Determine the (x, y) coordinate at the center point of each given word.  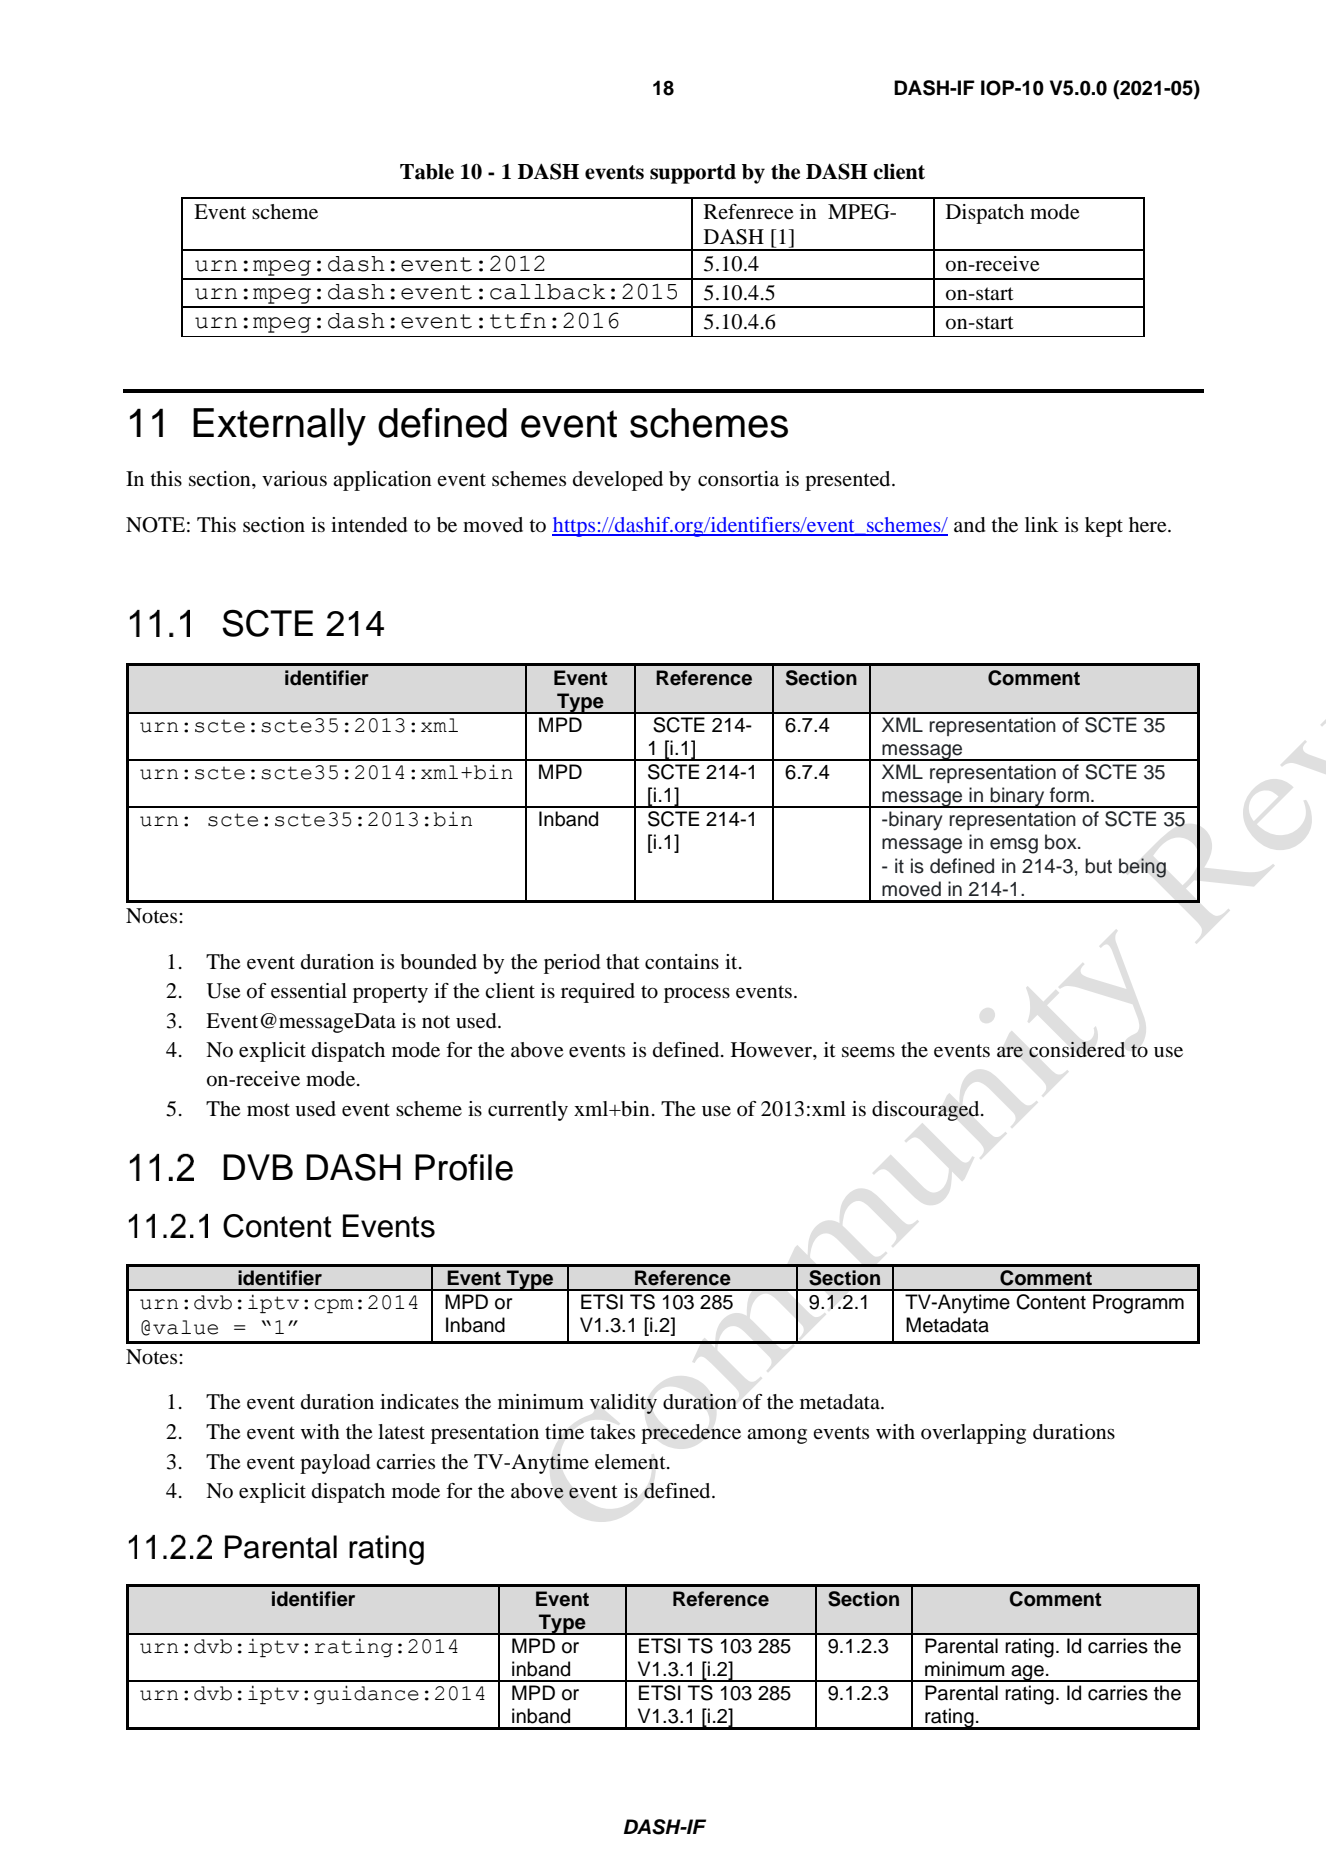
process (697, 995)
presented (849, 481)
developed (618, 481)
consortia (738, 479)
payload (335, 1464)
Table (427, 172)
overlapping (973, 1434)
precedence (691, 1434)
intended (369, 525)
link (1042, 524)
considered (1077, 1049)
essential (309, 991)
